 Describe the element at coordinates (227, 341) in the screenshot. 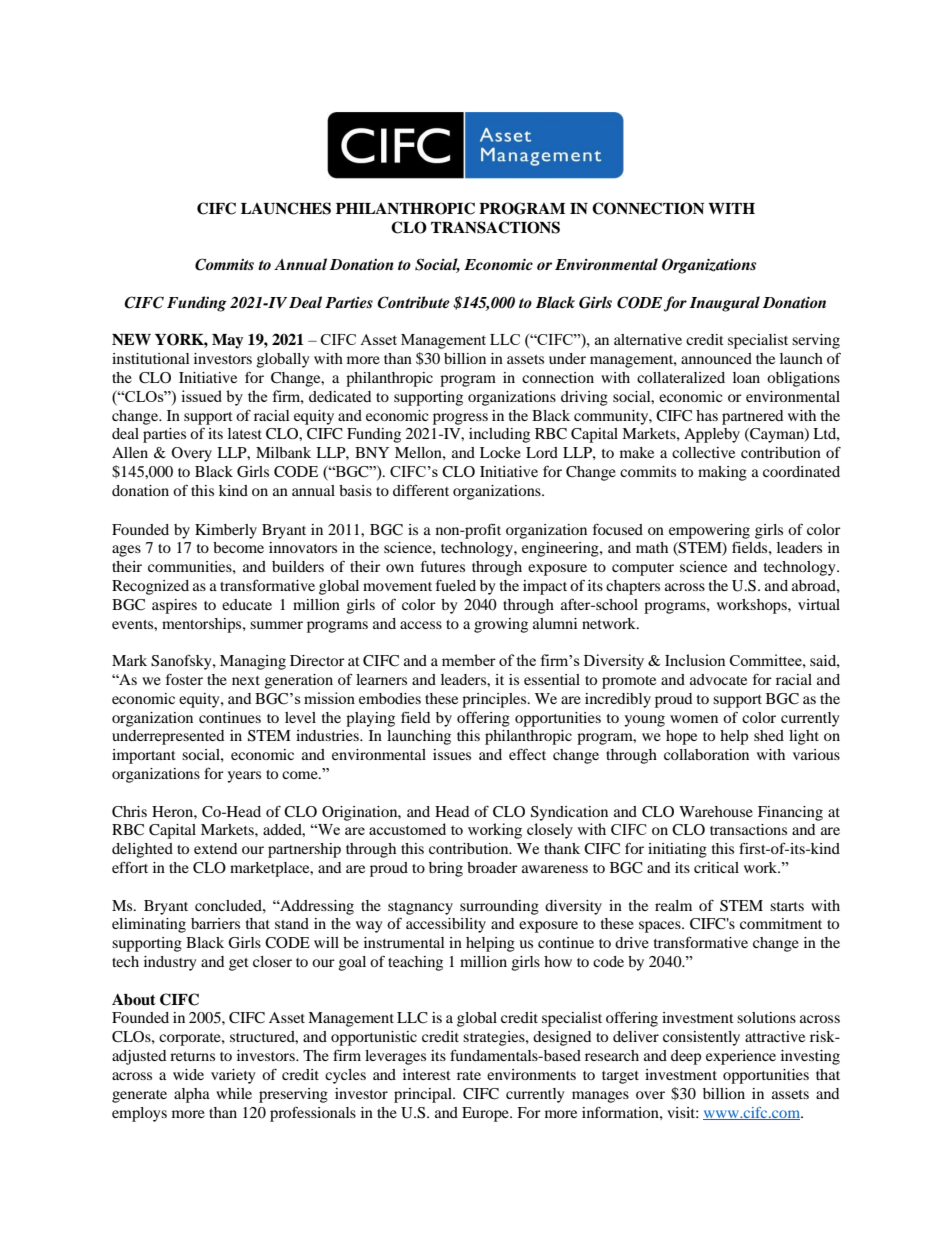

I see `May` at that location.
